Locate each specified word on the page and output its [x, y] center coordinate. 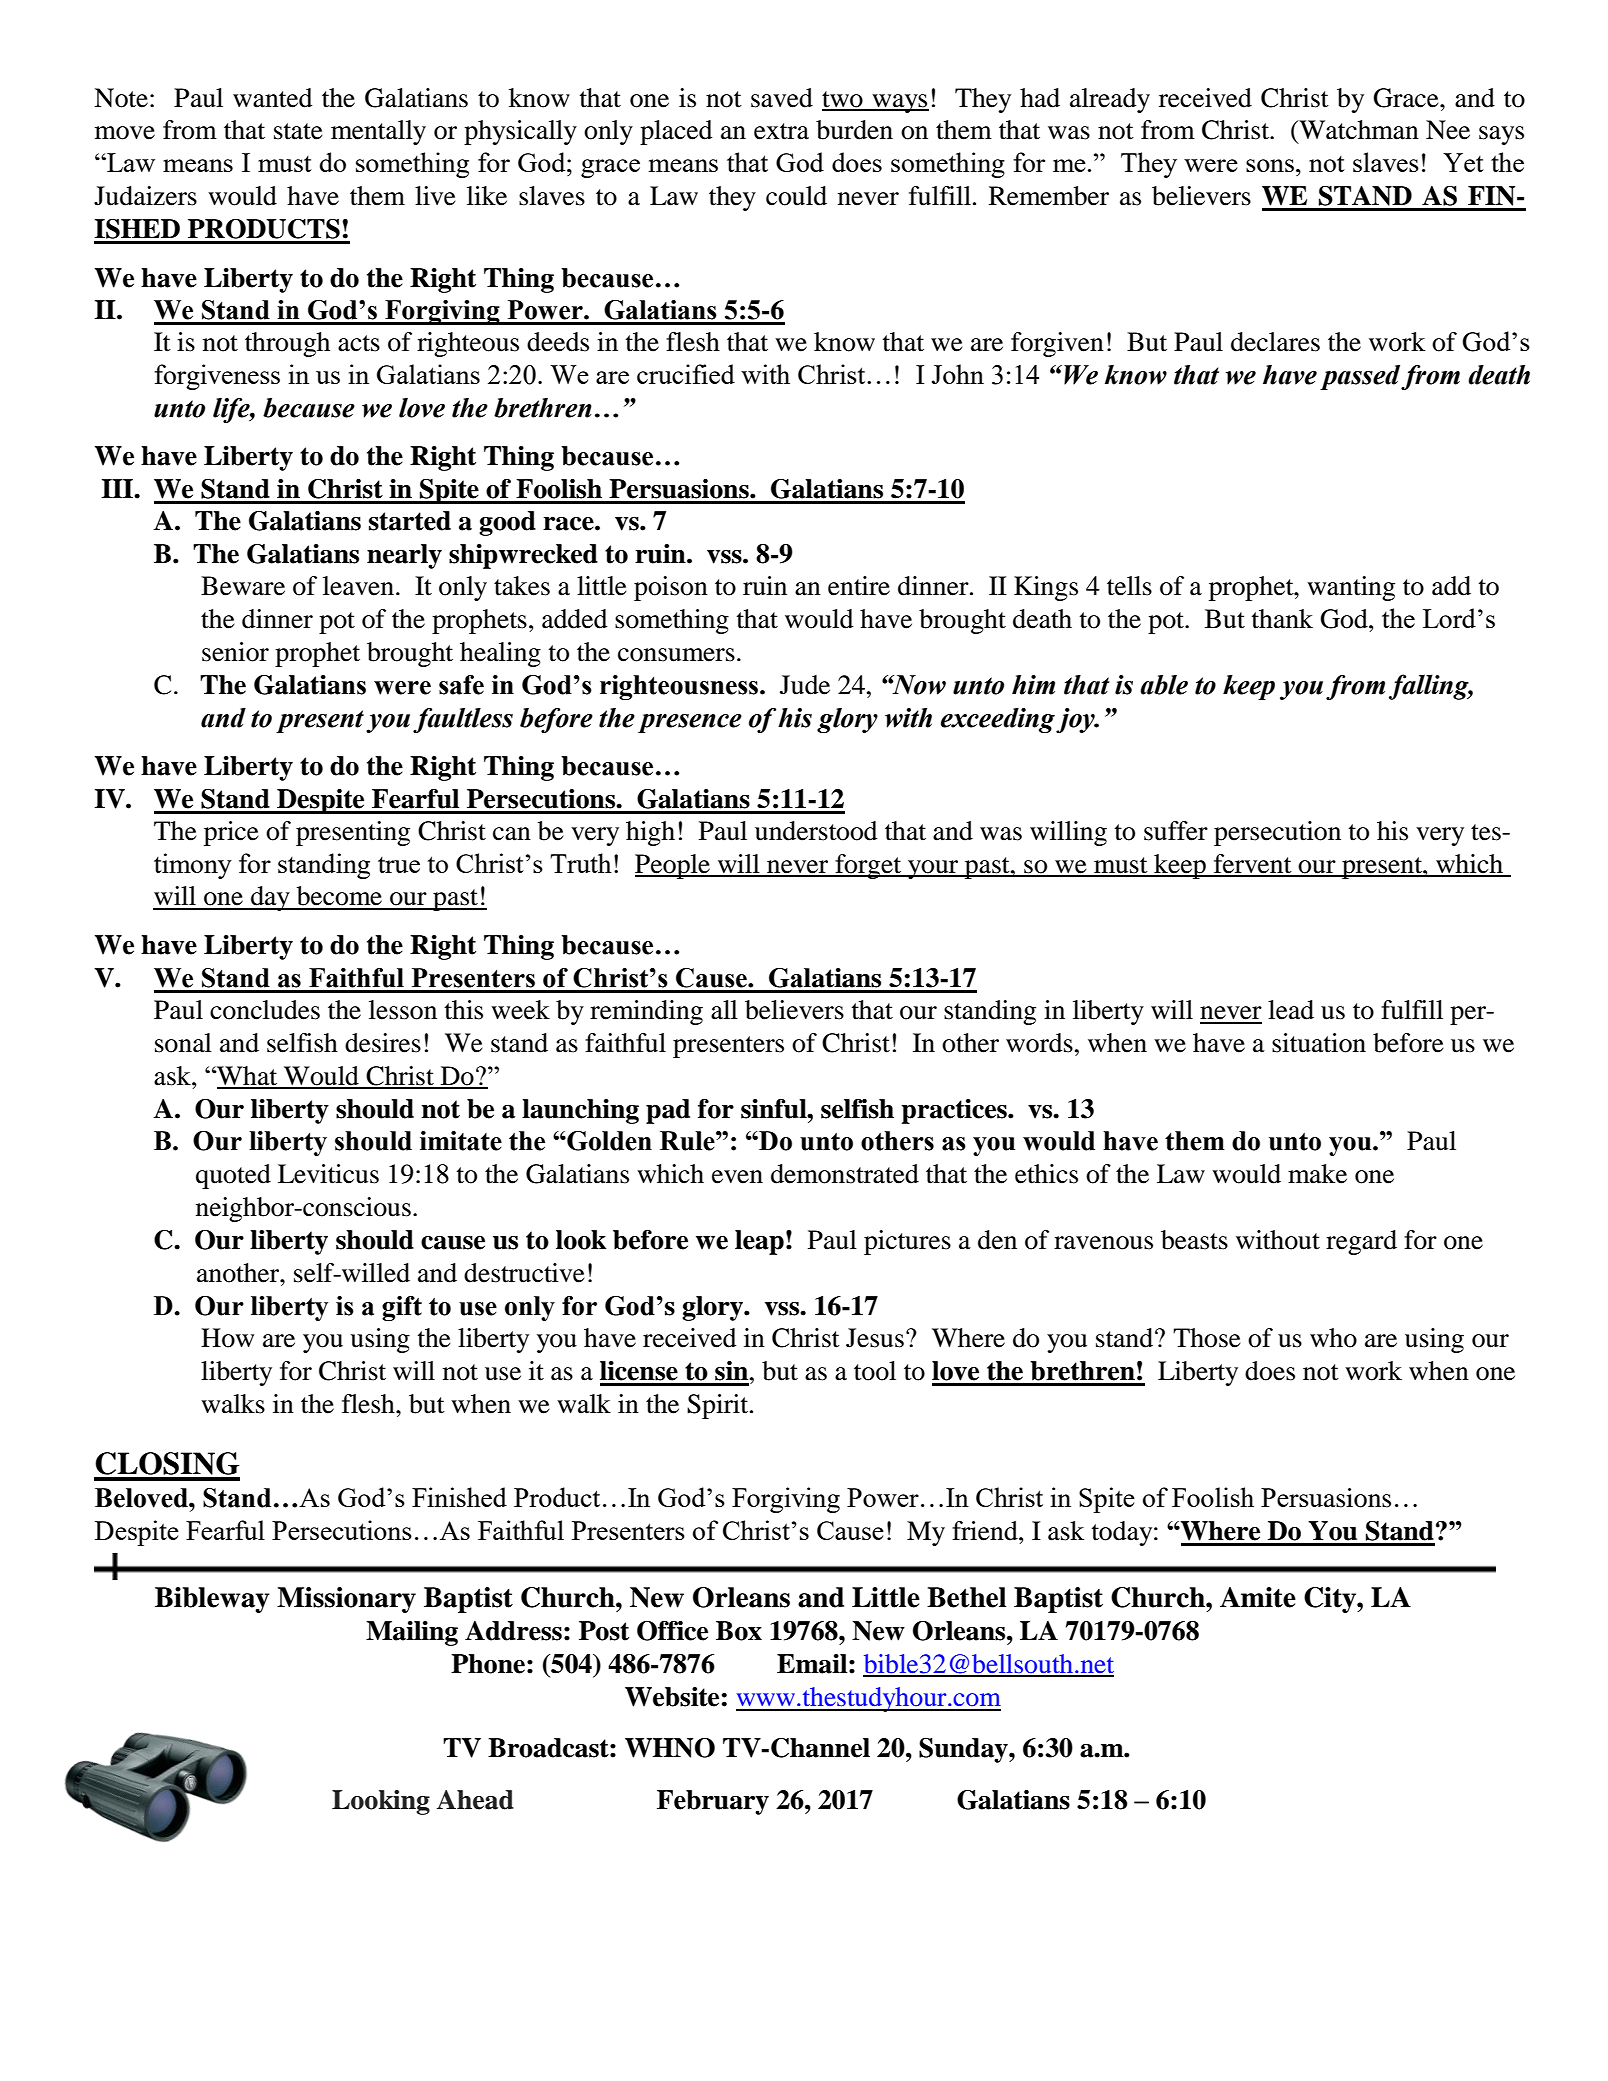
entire [859, 586]
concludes [265, 1010]
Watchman [1358, 130]
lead [1291, 1010]
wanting [1351, 588]
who [1333, 1338]
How [227, 1338]
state [298, 131]
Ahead [475, 1800]
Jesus [875, 1338]
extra [781, 131]
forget [868, 866]
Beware [243, 586]
